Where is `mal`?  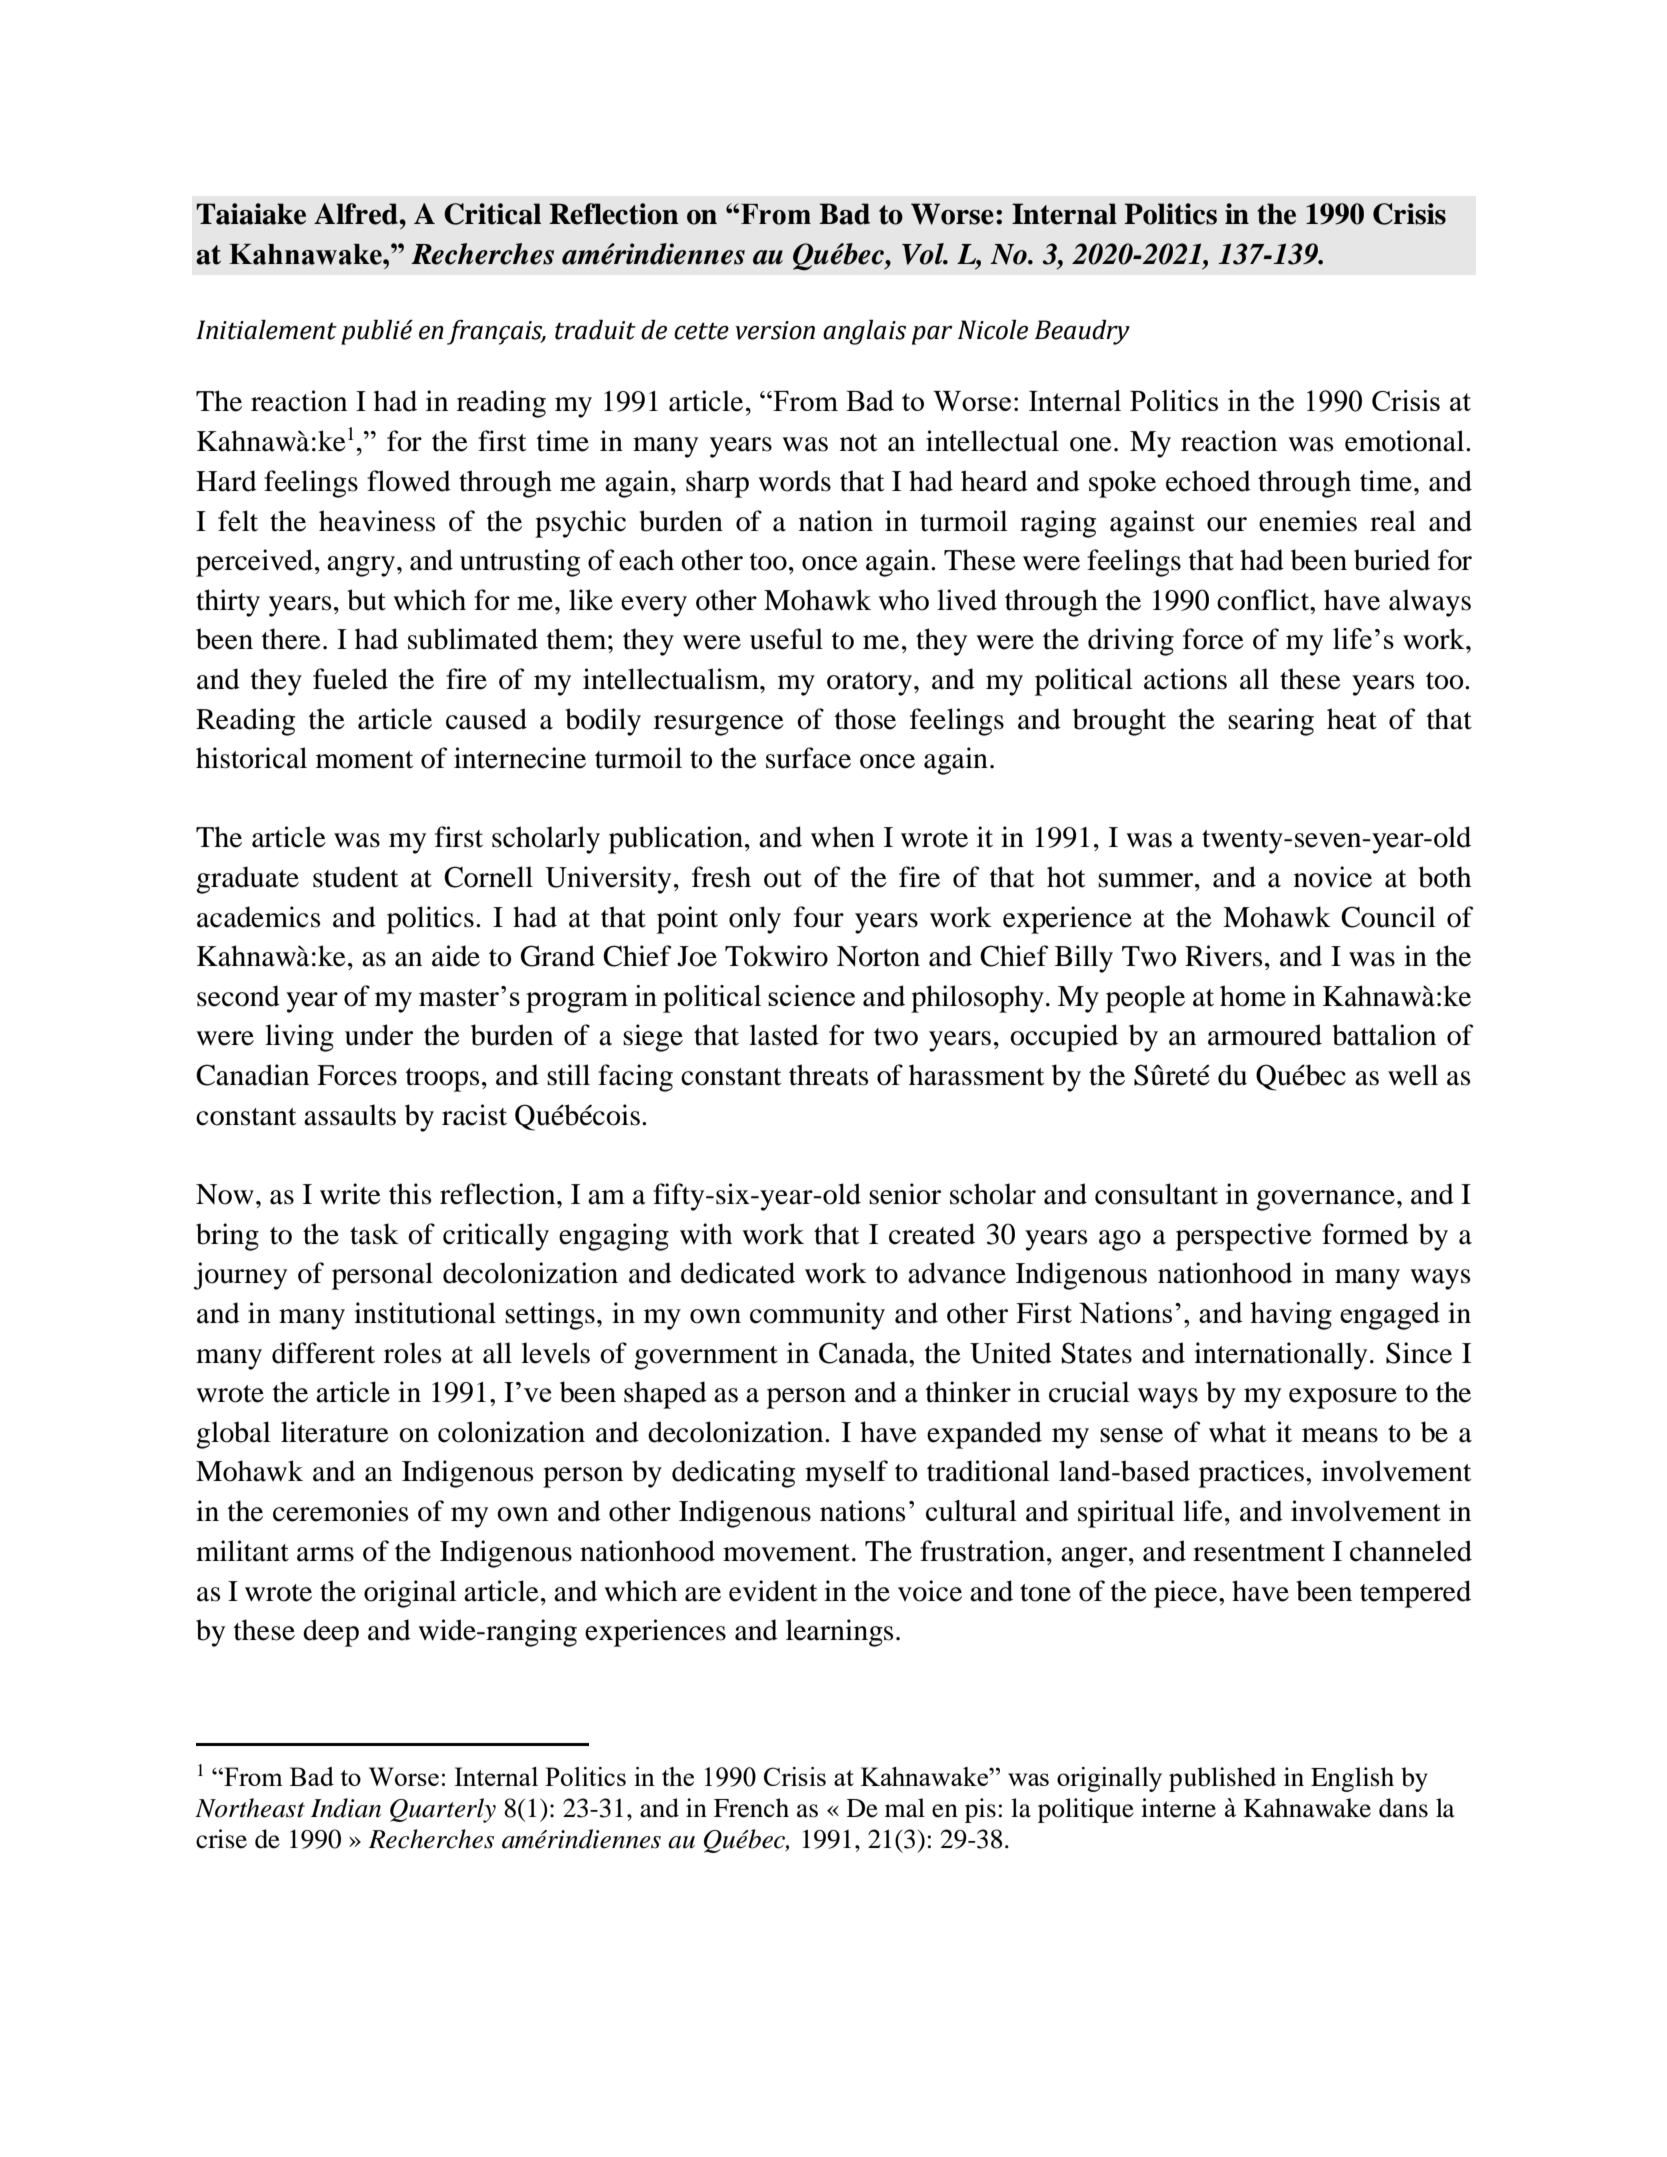
mal is located at coordinates (905, 1808).
